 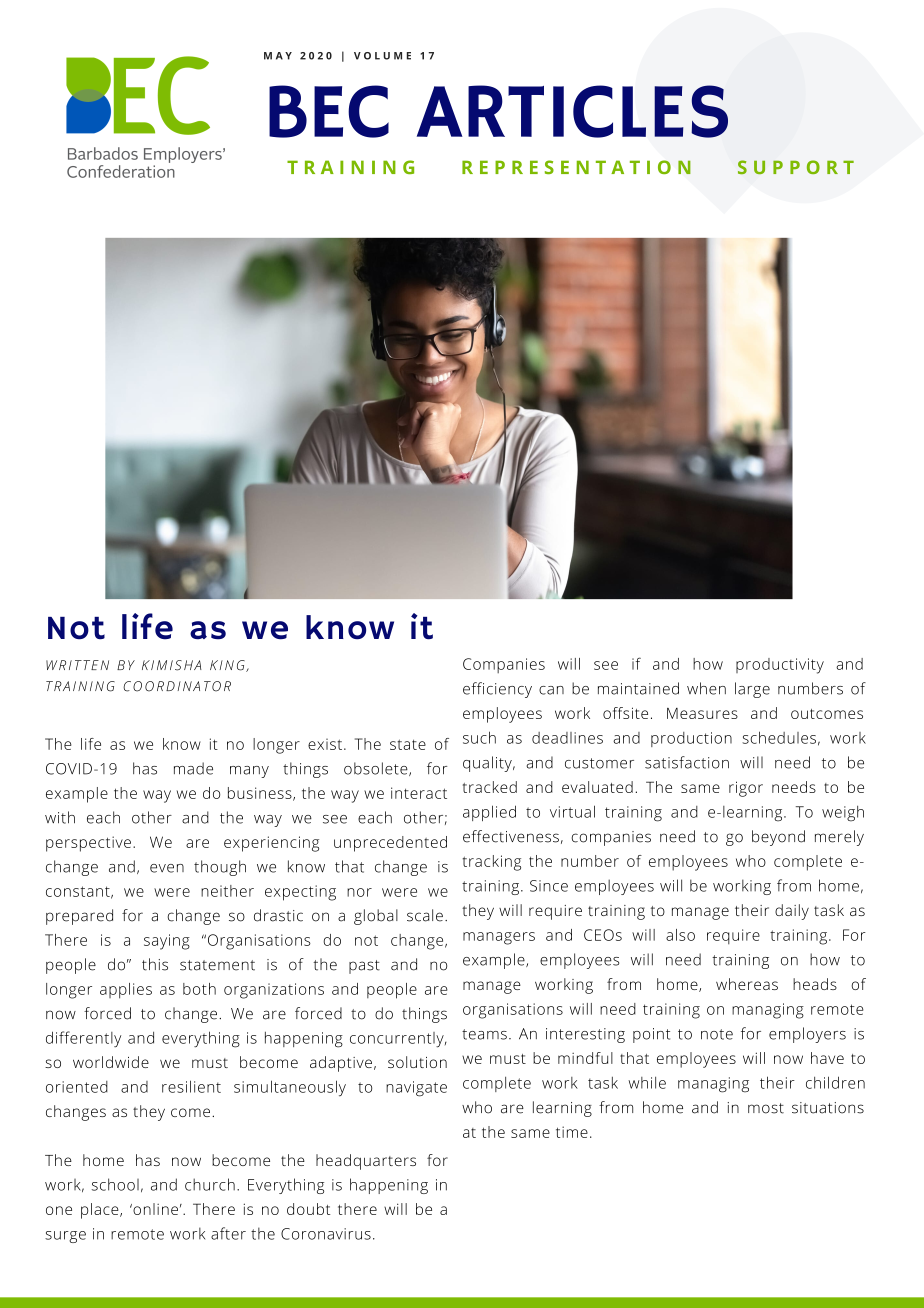 I want to click on ARTICLES, so click(x=572, y=111).
